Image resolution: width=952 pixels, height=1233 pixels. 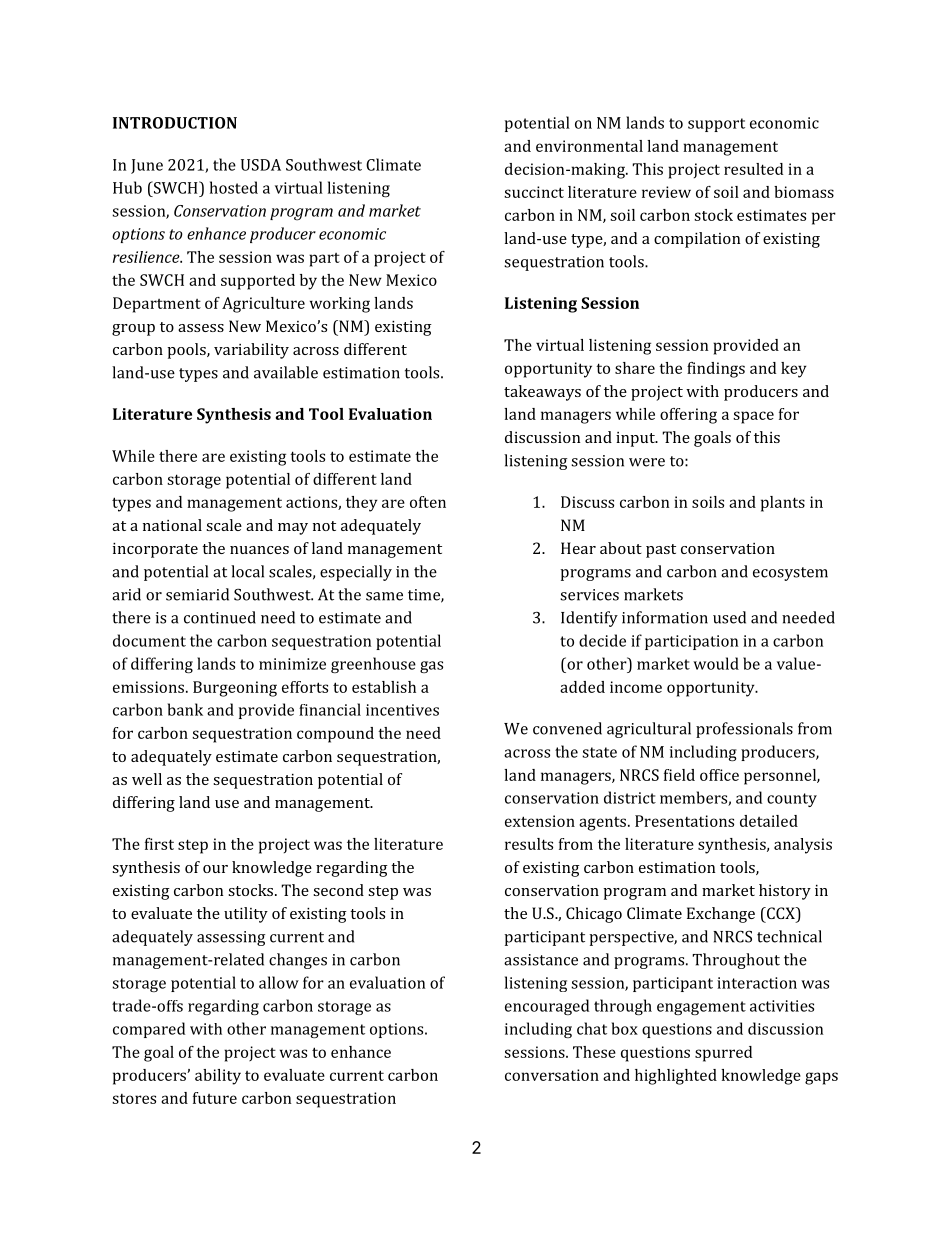 What do you see at coordinates (220, 617) in the document?
I see `continued` at bounding box center [220, 617].
